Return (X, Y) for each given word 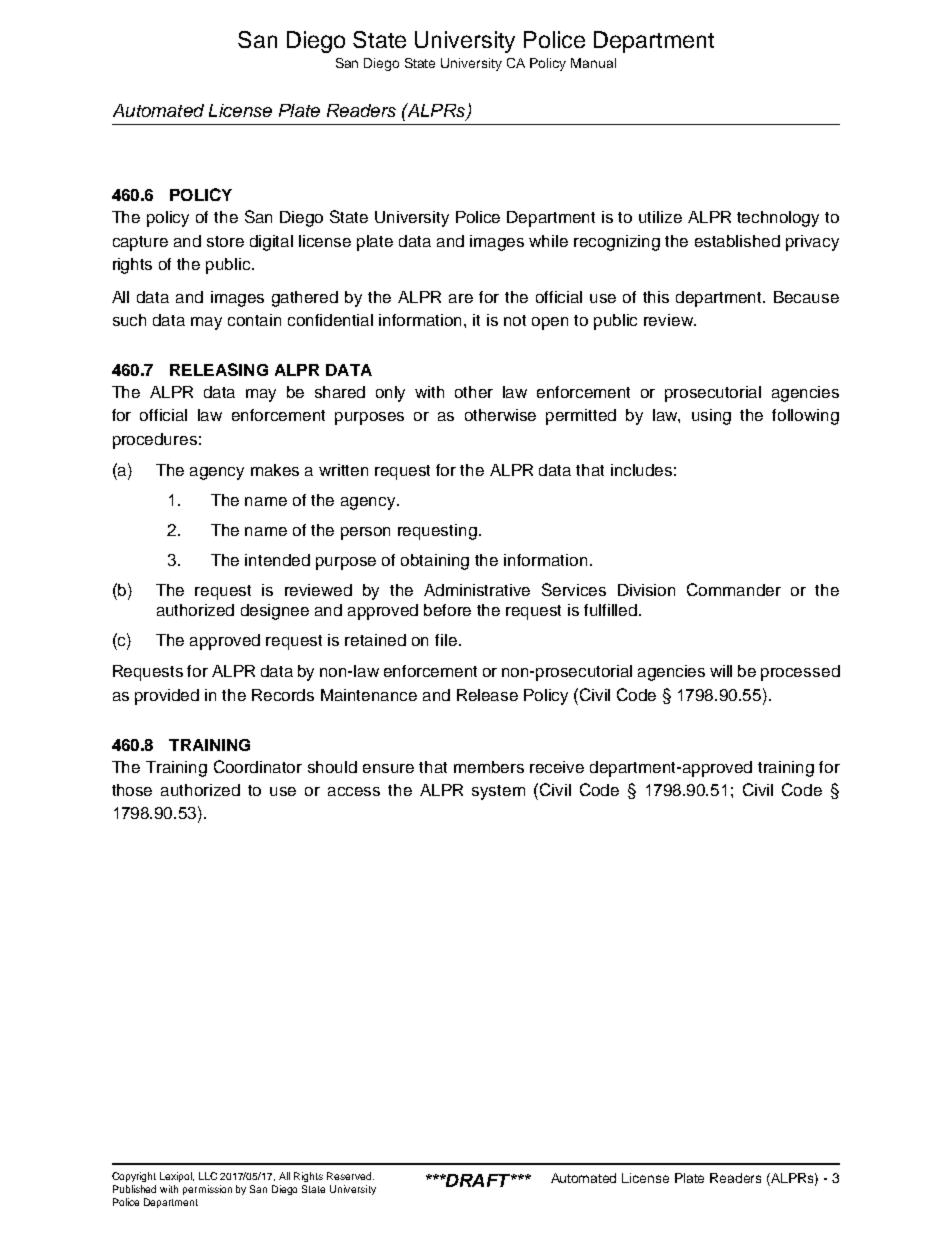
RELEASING (219, 369)
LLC (208, 1176)
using (711, 417)
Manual (593, 63)
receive (557, 767)
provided (167, 697)
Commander (734, 589)
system (498, 792)
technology (778, 219)
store (225, 241)
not (515, 320)
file (446, 640)
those (132, 790)
